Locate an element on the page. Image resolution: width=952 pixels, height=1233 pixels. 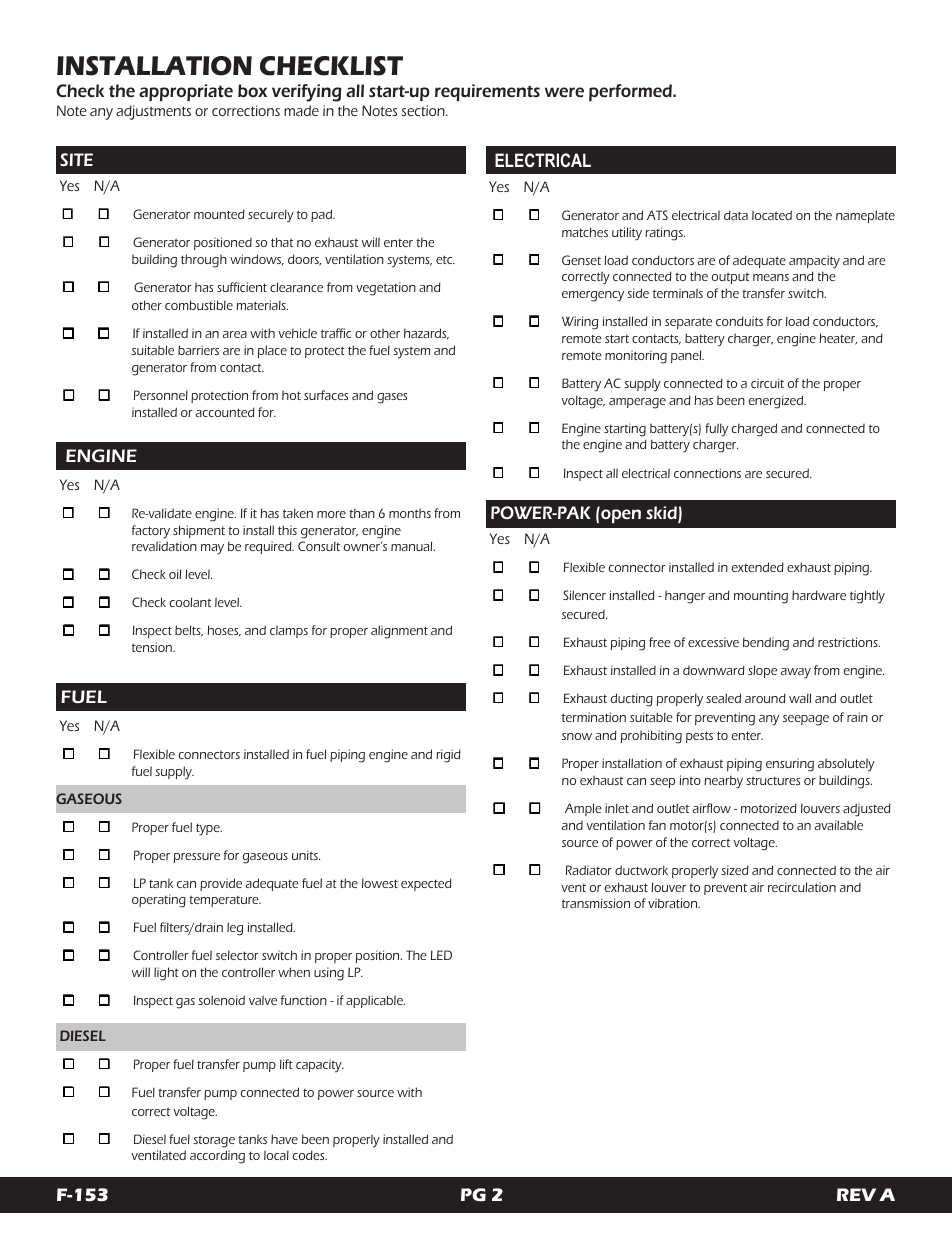
months is located at coordinates (410, 513).
